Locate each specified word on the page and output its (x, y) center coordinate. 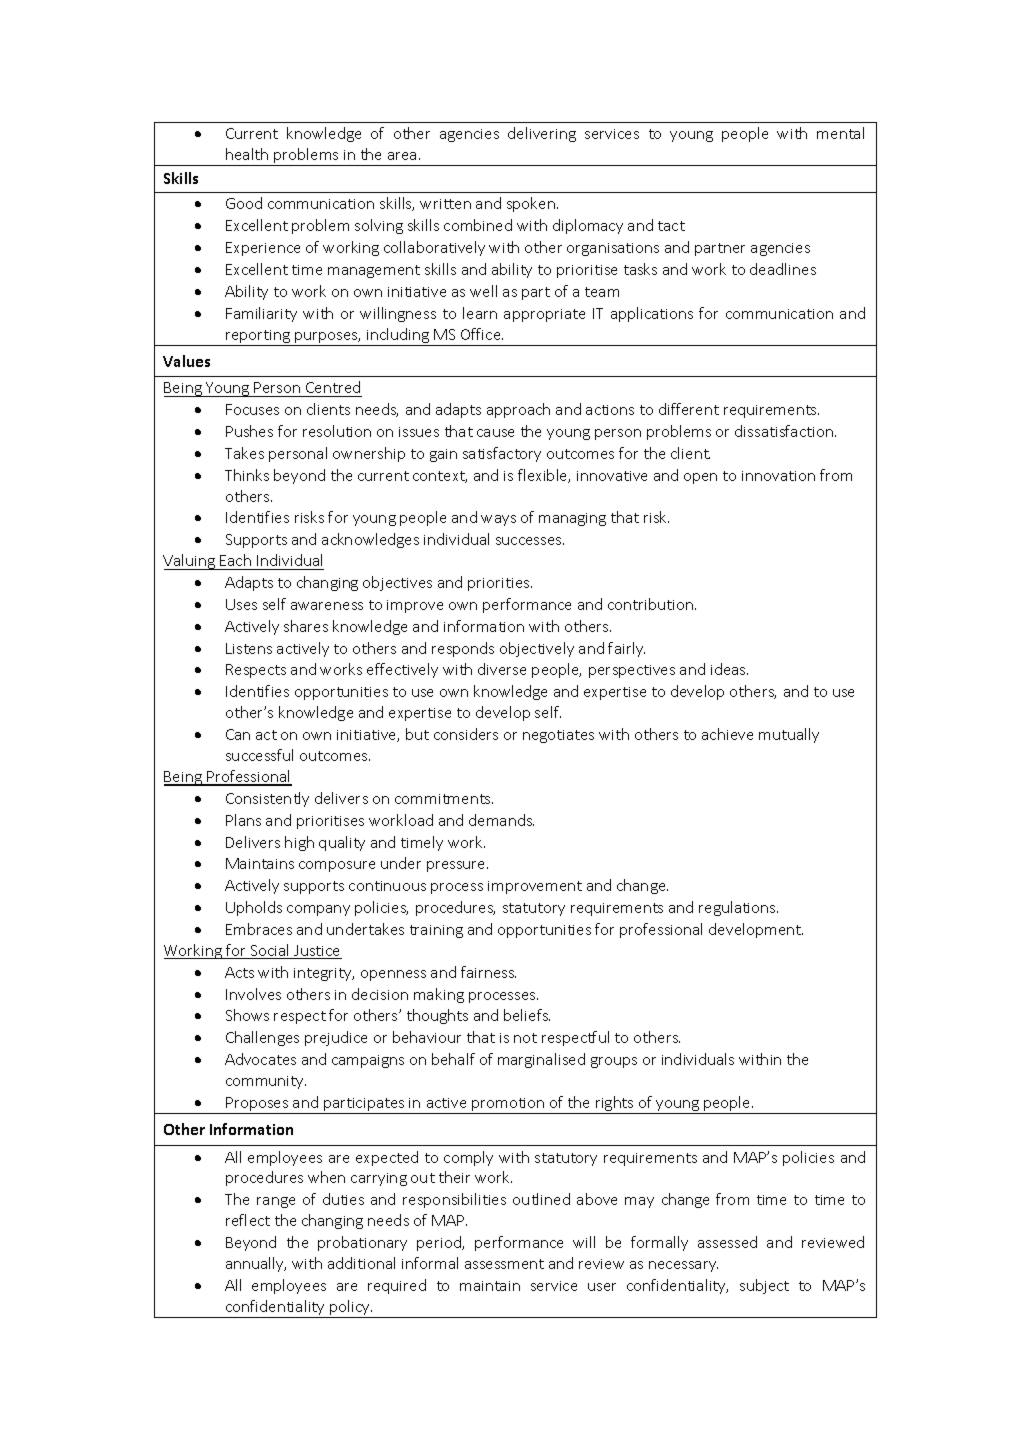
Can (238, 734)
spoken (531, 204)
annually (256, 1264)
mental (840, 133)
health (247, 154)
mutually (789, 735)
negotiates (558, 736)
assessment (504, 1264)
